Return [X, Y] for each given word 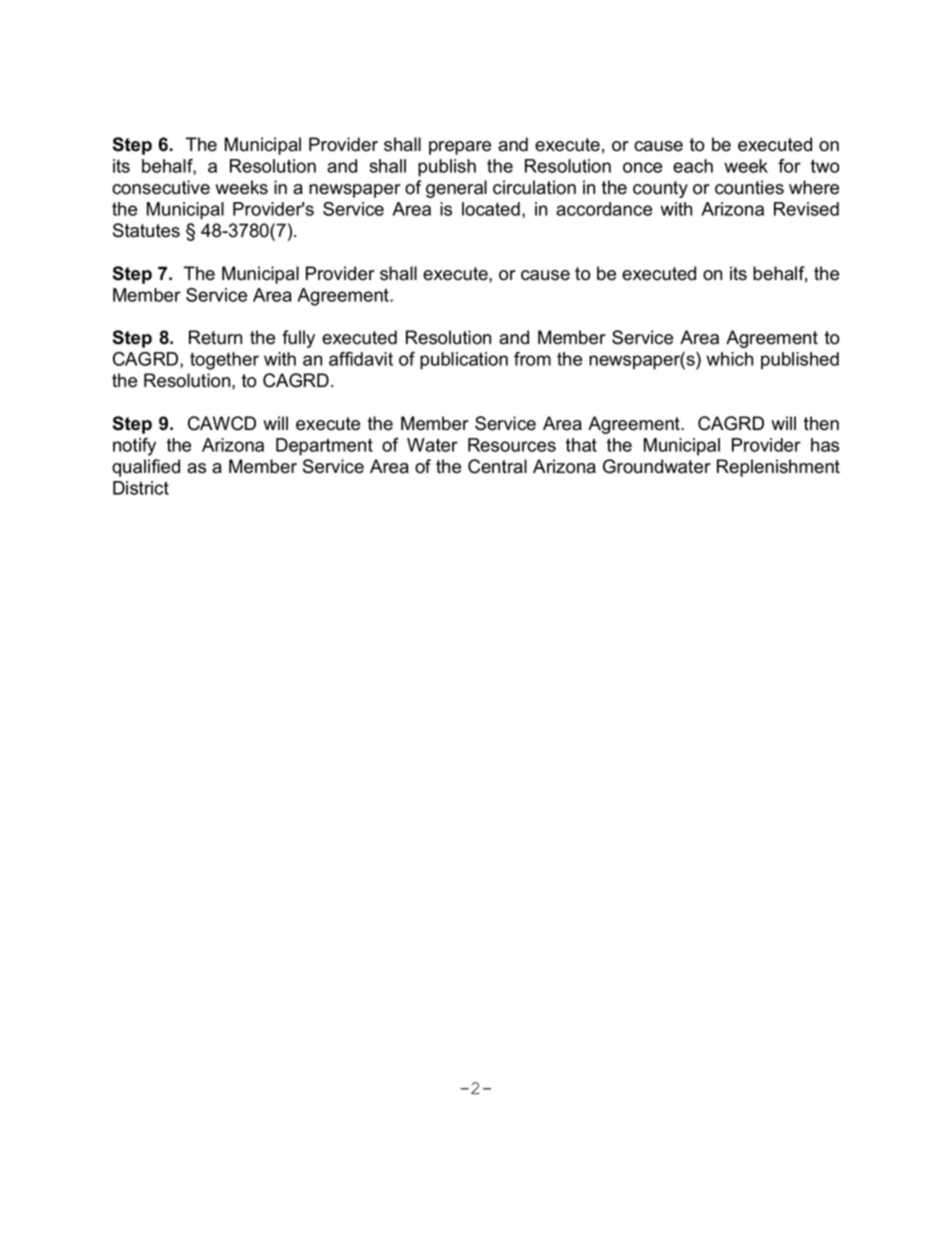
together [224, 361]
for [789, 166]
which [729, 359]
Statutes [146, 230]
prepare [460, 148]
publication [464, 361]
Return [215, 337]
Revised [806, 209]
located [491, 209]
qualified [146, 468]
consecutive [161, 187]
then [821, 423]
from [532, 359]
